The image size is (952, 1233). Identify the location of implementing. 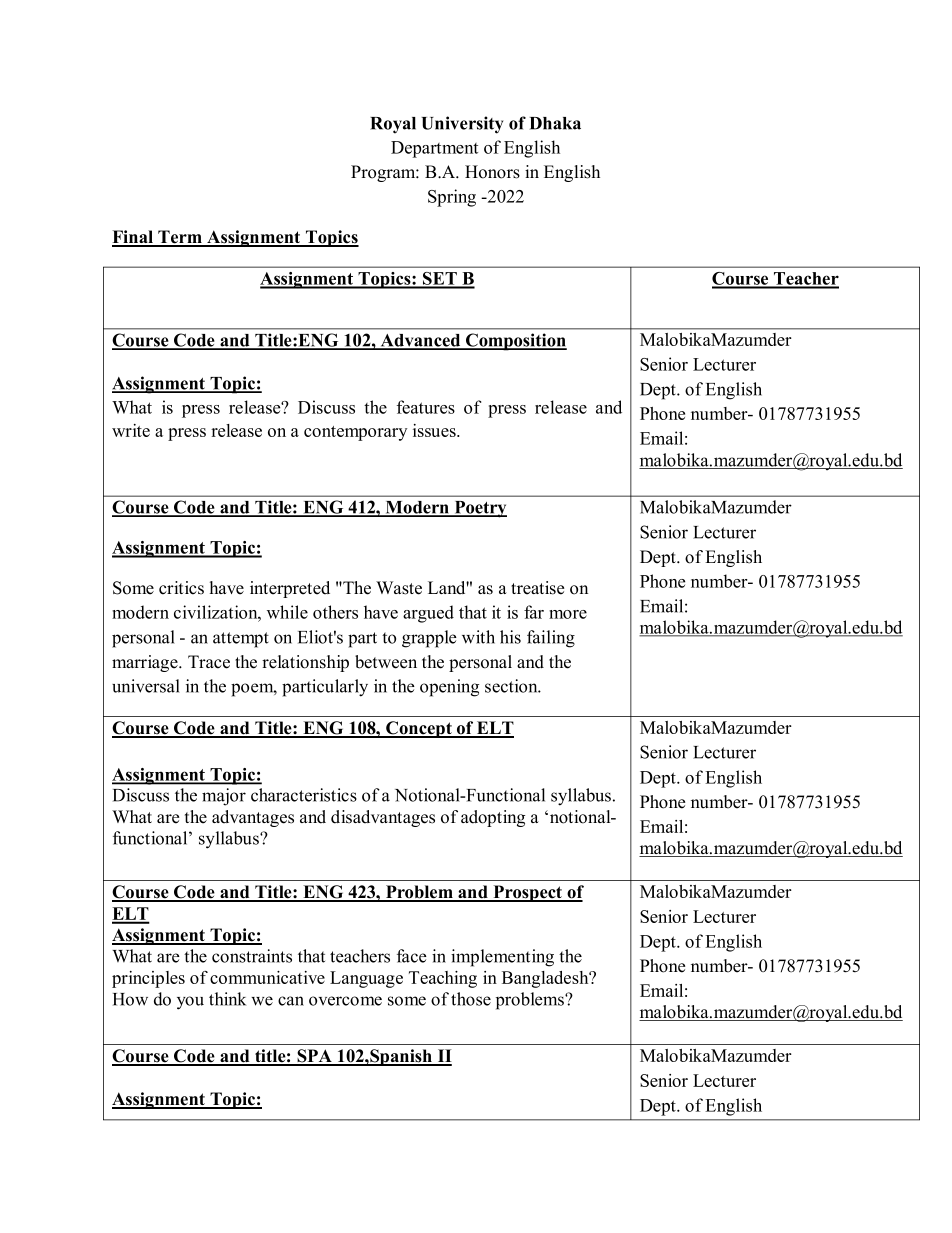
(502, 958).
